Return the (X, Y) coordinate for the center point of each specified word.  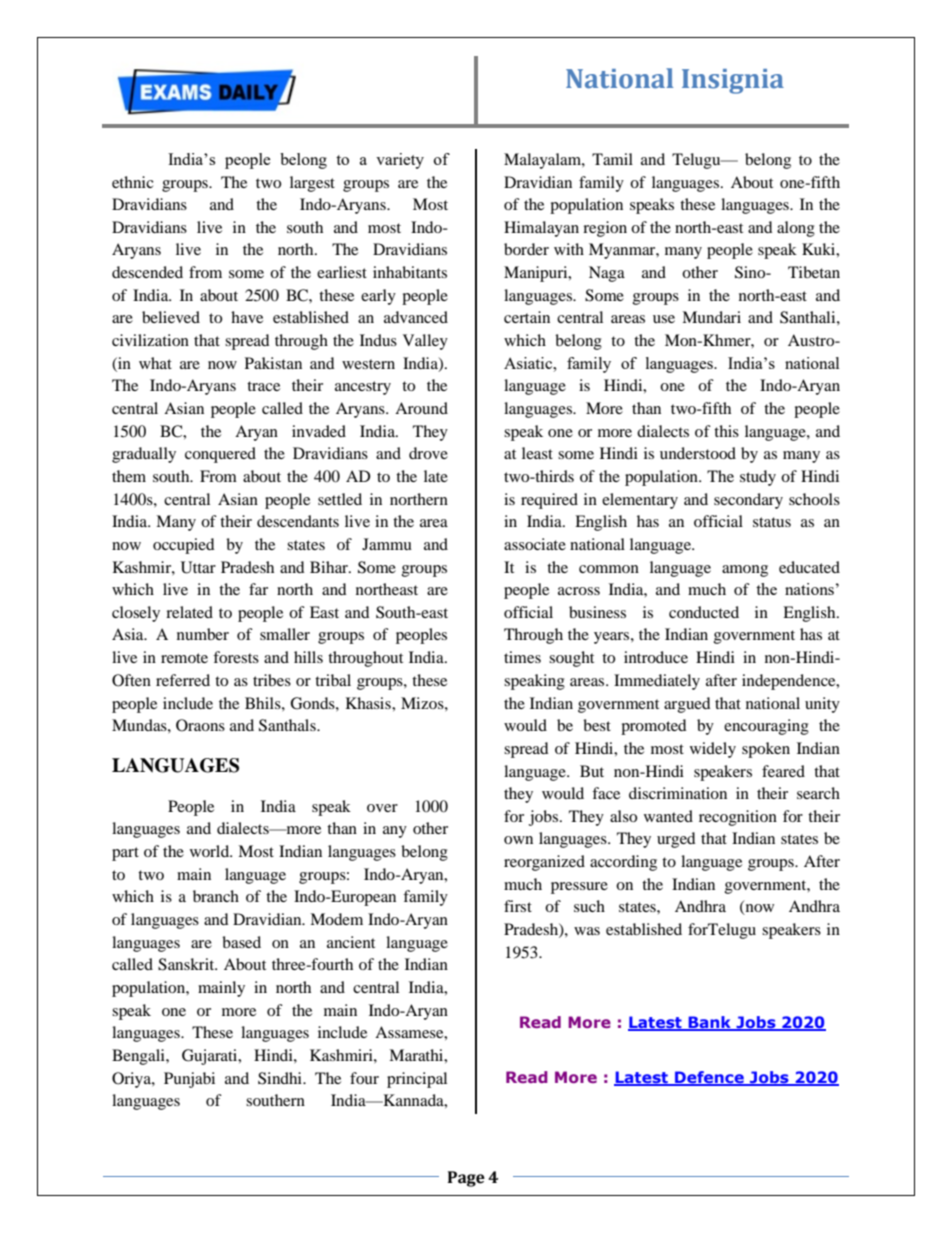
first (518, 906)
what (155, 363)
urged (676, 840)
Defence (709, 1078)
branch (216, 896)
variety (400, 161)
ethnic (133, 182)
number (203, 634)
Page (466, 1179)
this (726, 431)
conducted (704, 612)
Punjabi (189, 1080)
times (522, 657)
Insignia (733, 81)
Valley (425, 342)
